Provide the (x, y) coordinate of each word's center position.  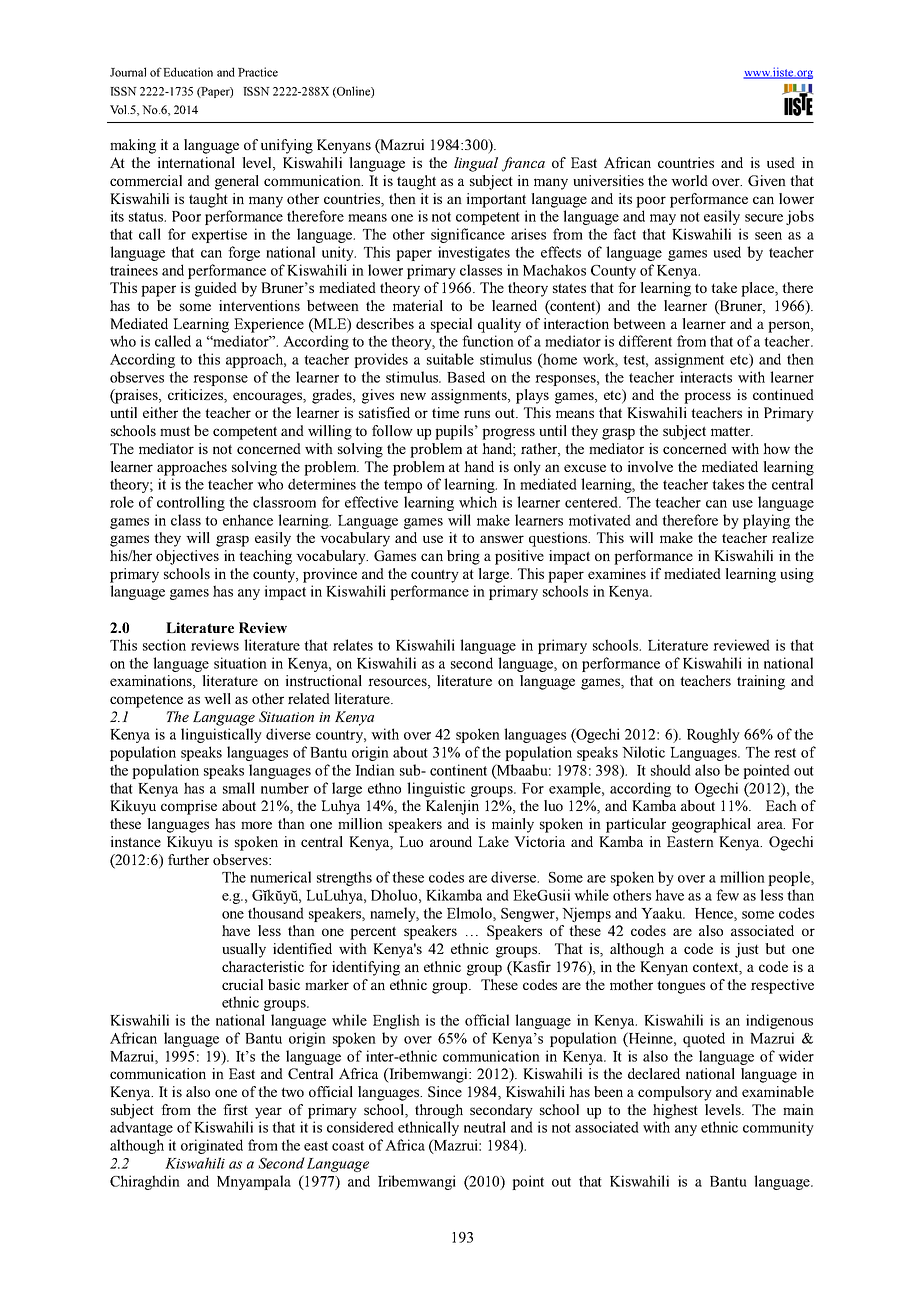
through (439, 1111)
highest (675, 1111)
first (235, 1109)
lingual (476, 164)
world (689, 180)
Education (188, 72)
